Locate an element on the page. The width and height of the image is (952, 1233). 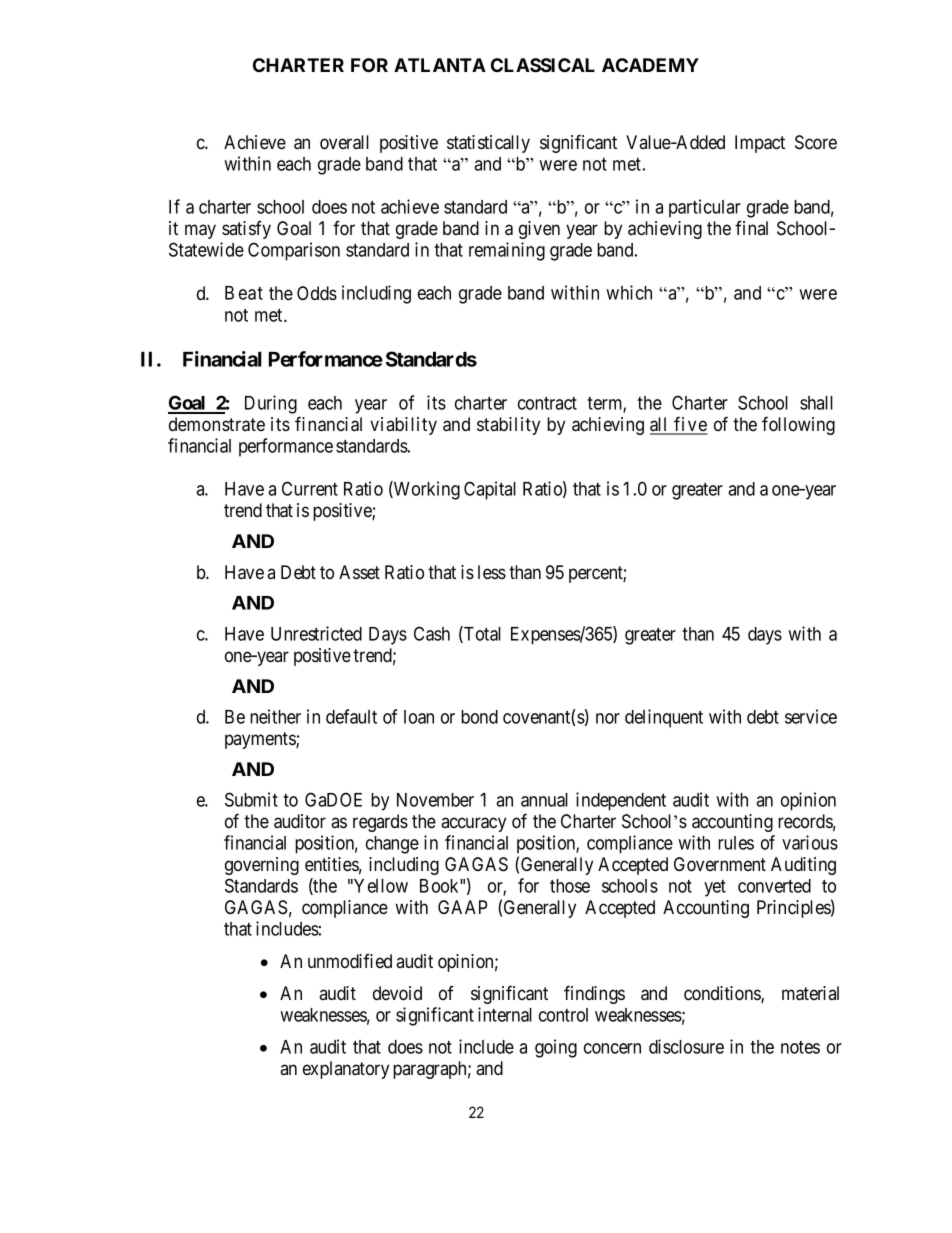
Impact is located at coordinates (760, 144).
